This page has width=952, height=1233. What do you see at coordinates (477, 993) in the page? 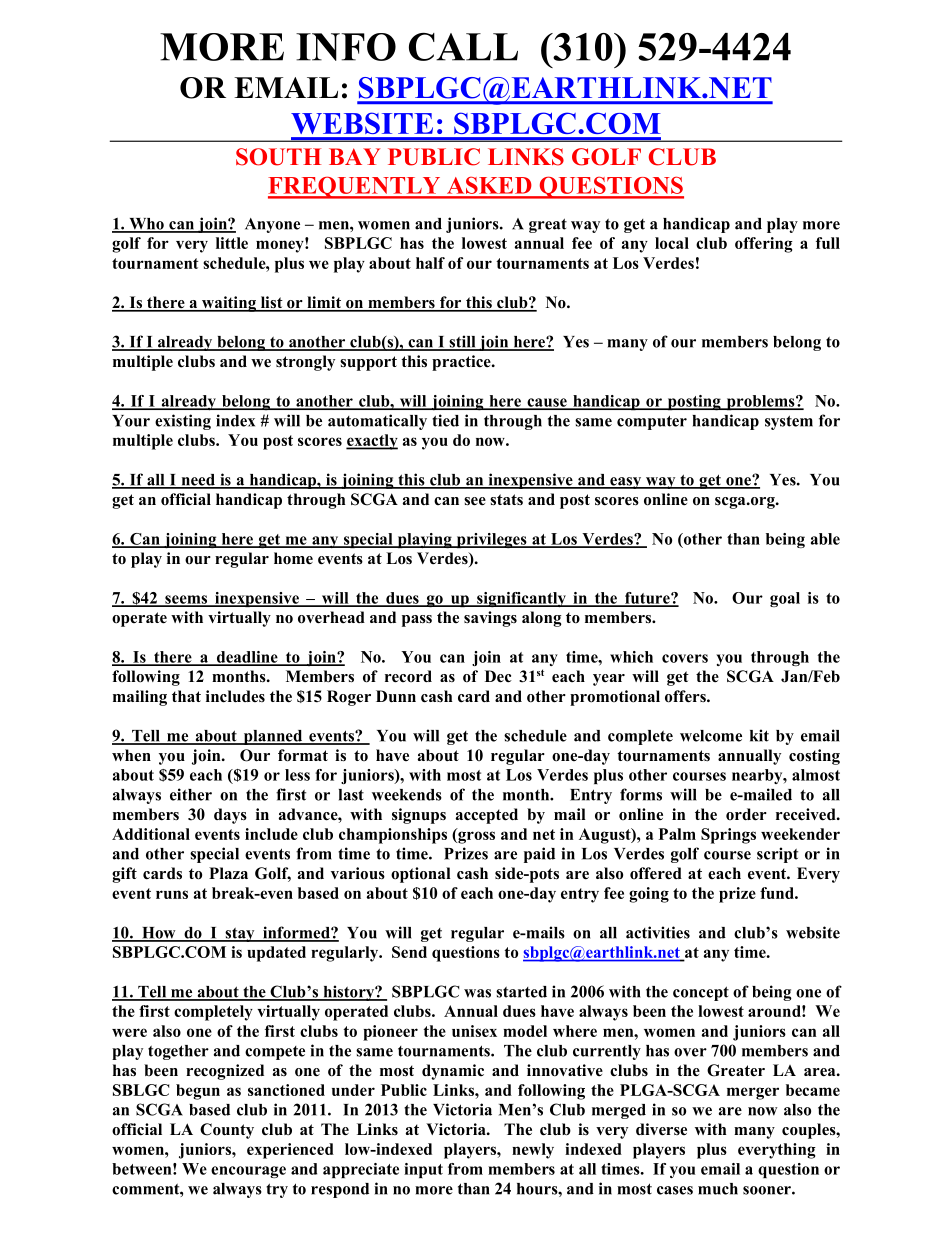
I see `was` at bounding box center [477, 993].
